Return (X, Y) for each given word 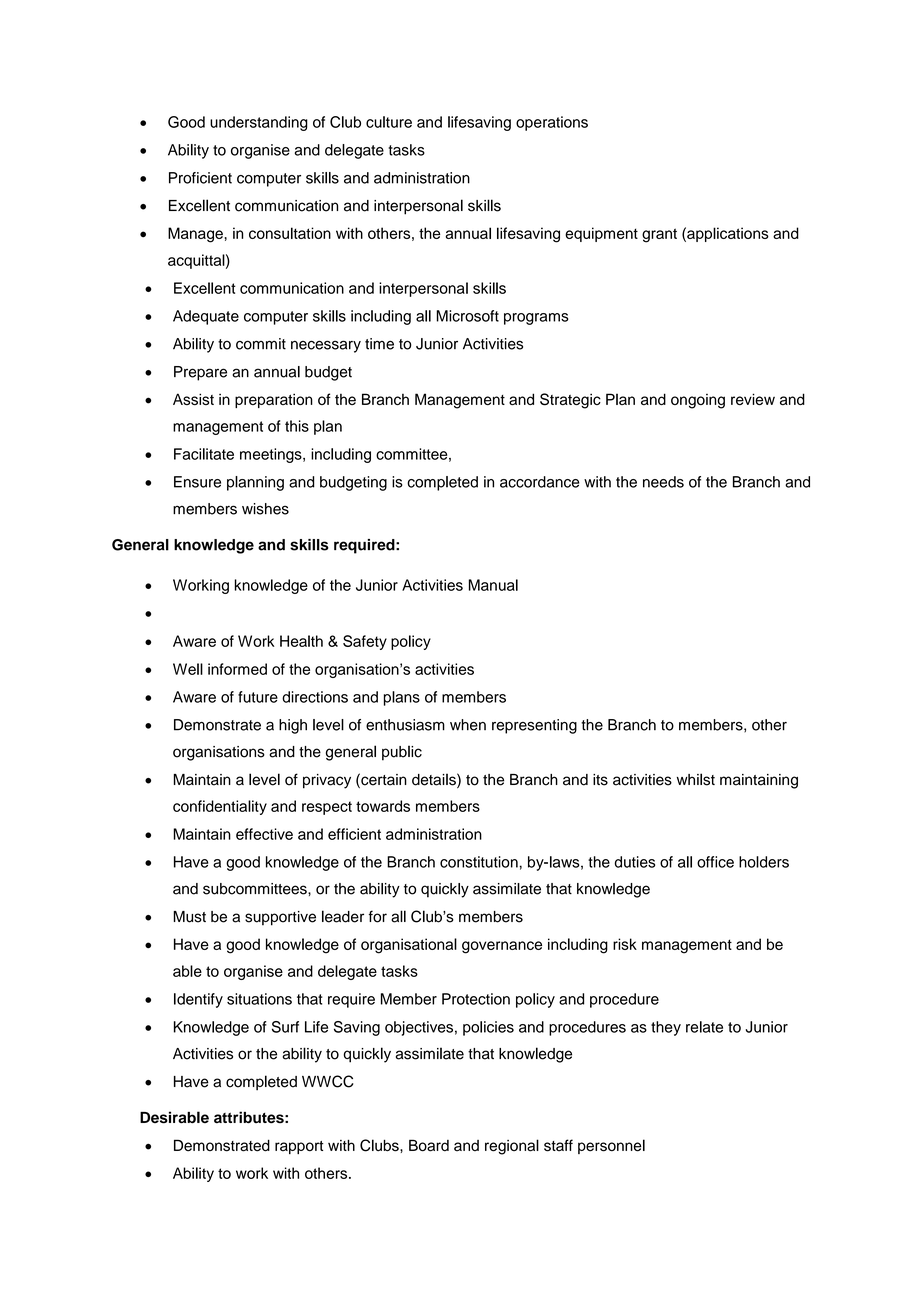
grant (659, 235)
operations (552, 123)
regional (512, 1147)
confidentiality (220, 807)
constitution (479, 862)
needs (663, 482)
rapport (299, 1147)
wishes (265, 509)
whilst (696, 779)
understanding (259, 123)
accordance (539, 482)
